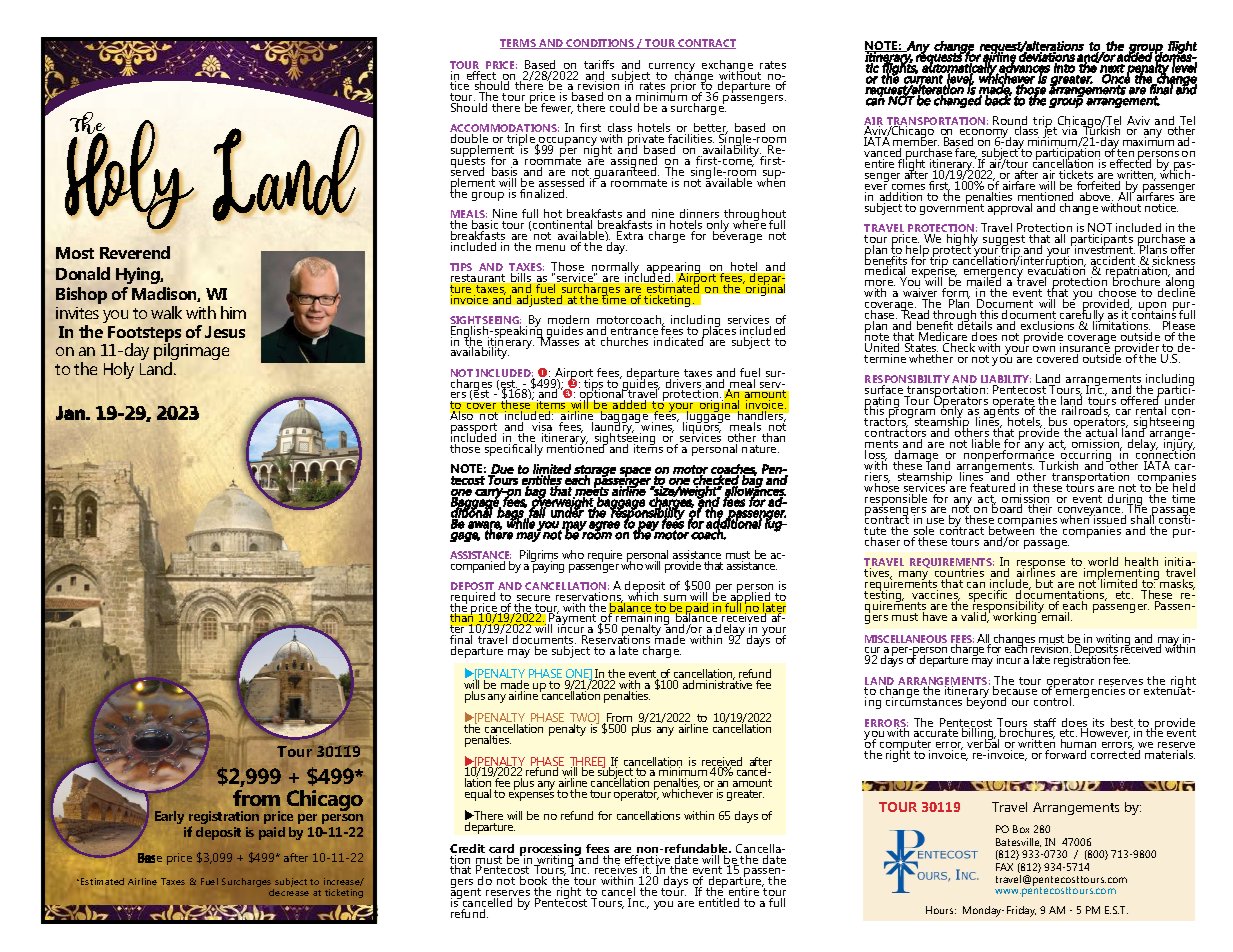 Image resolution: width=1233 pixels, height=952 pixels. Describe the element at coordinates (1006, 380) in the screenshot. I see `LIABILITY` at that location.
